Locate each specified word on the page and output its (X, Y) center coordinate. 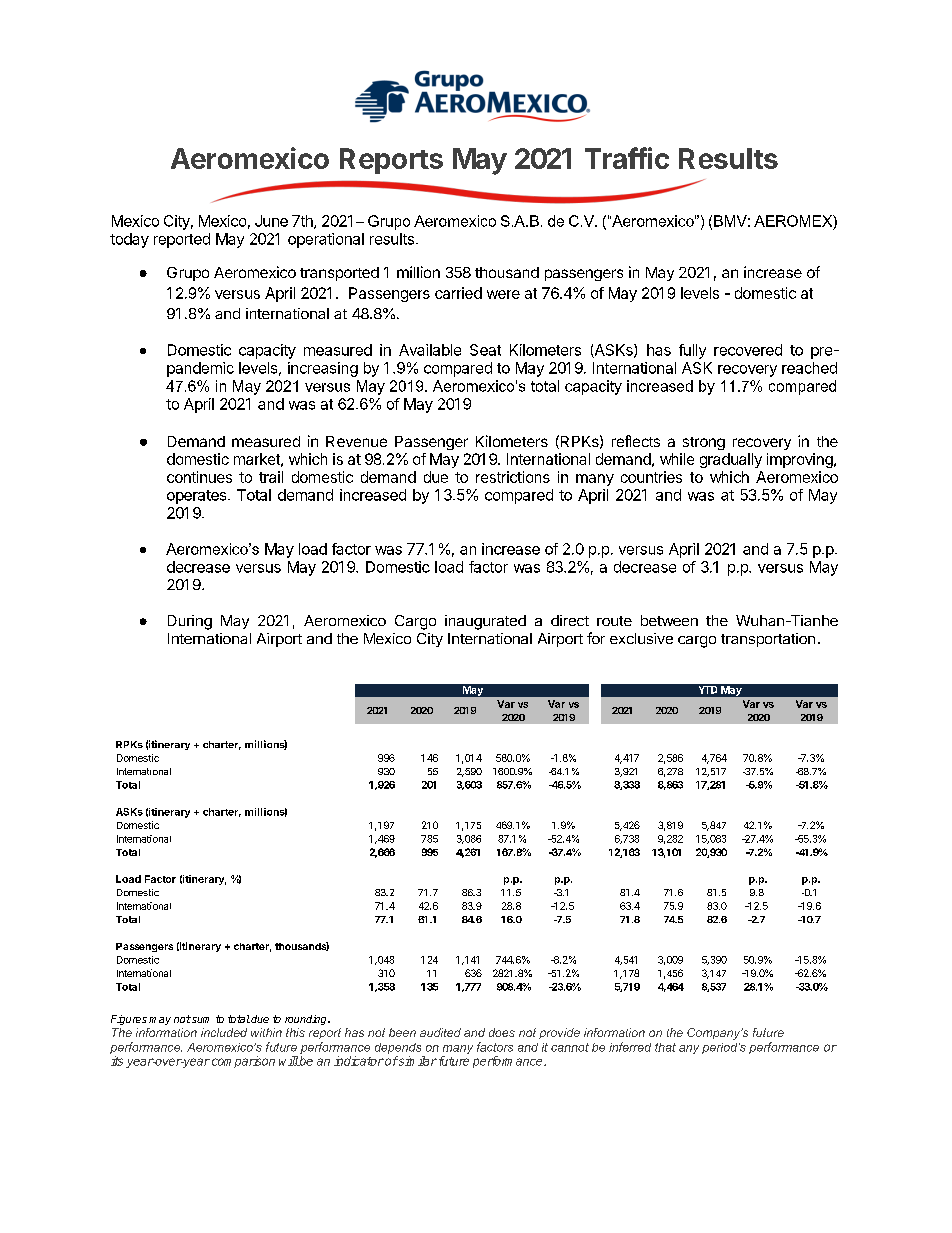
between (669, 620)
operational (326, 240)
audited (440, 1032)
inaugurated (485, 622)
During (190, 622)
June (271, 221)
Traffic (627, 158)
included (224, 1032)
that (665, 1047)
